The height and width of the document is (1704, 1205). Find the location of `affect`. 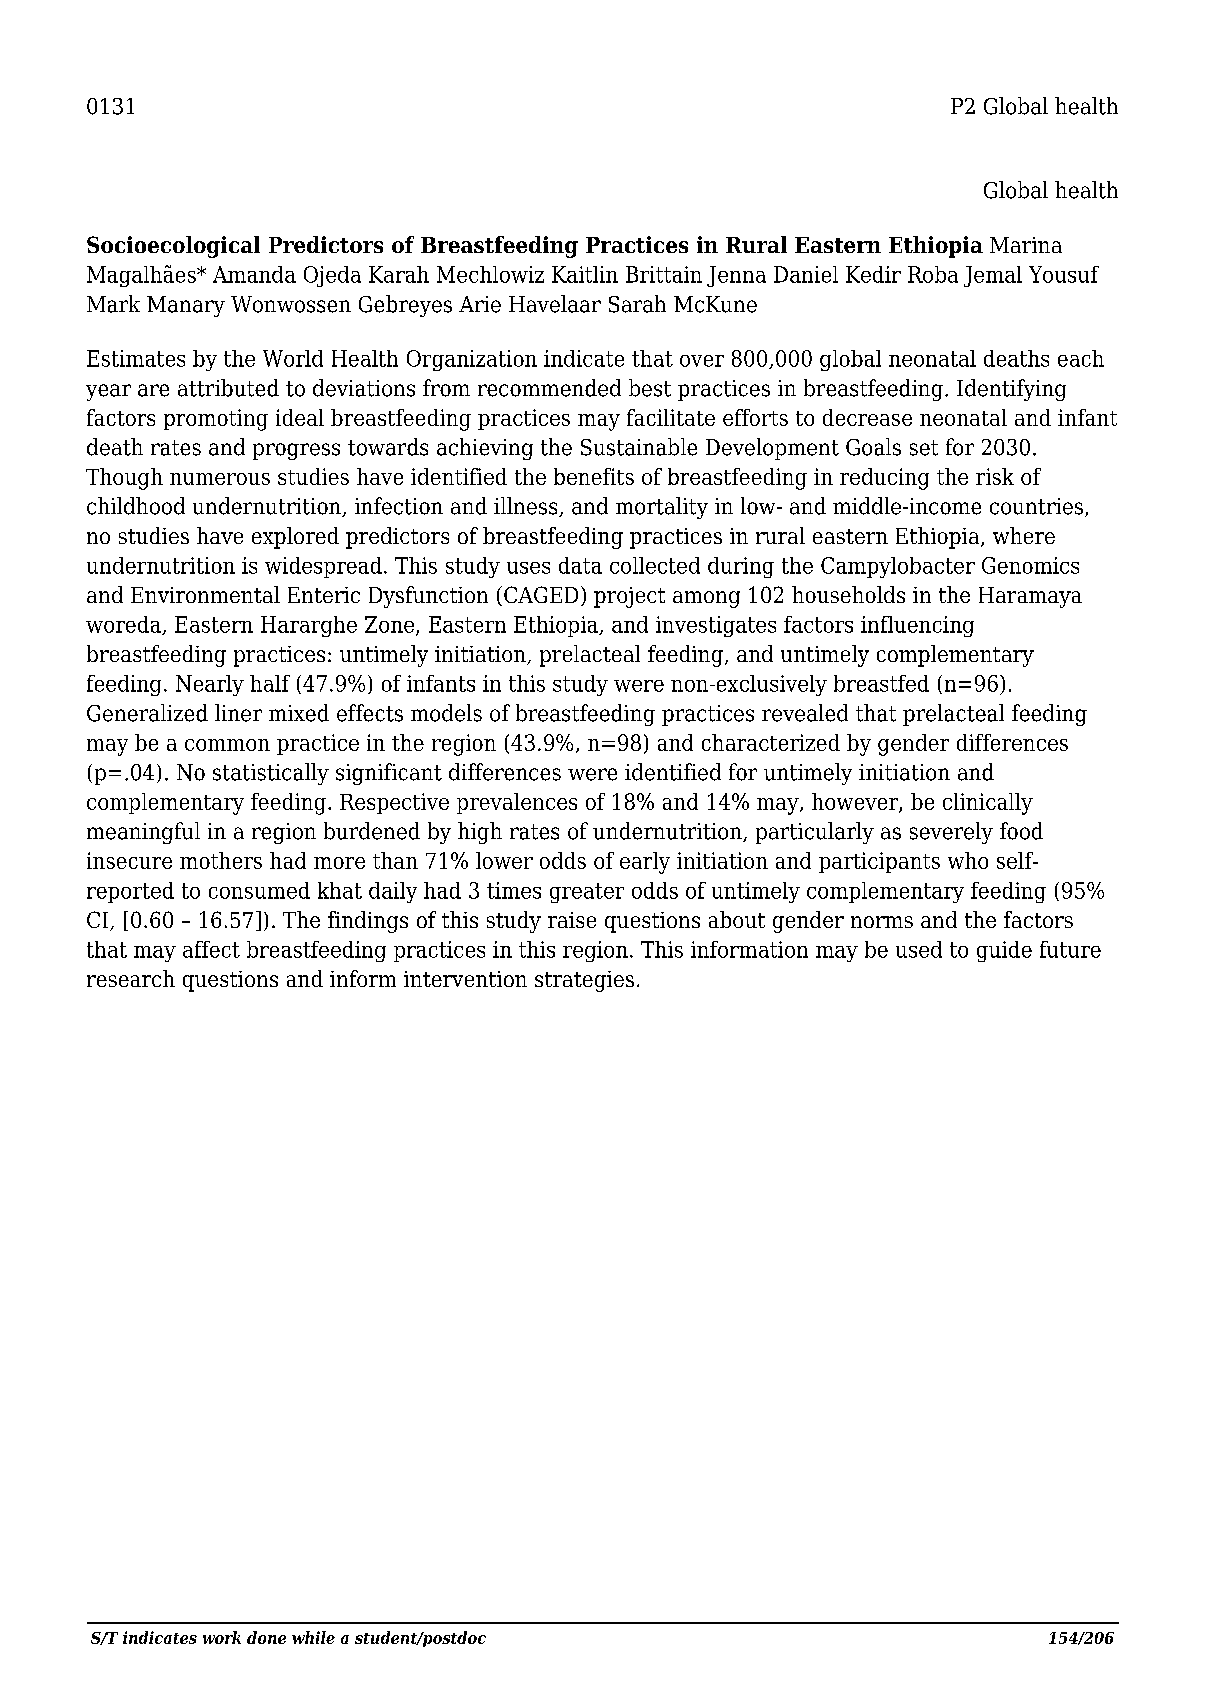

affect is located at coordinates (211, 949).
